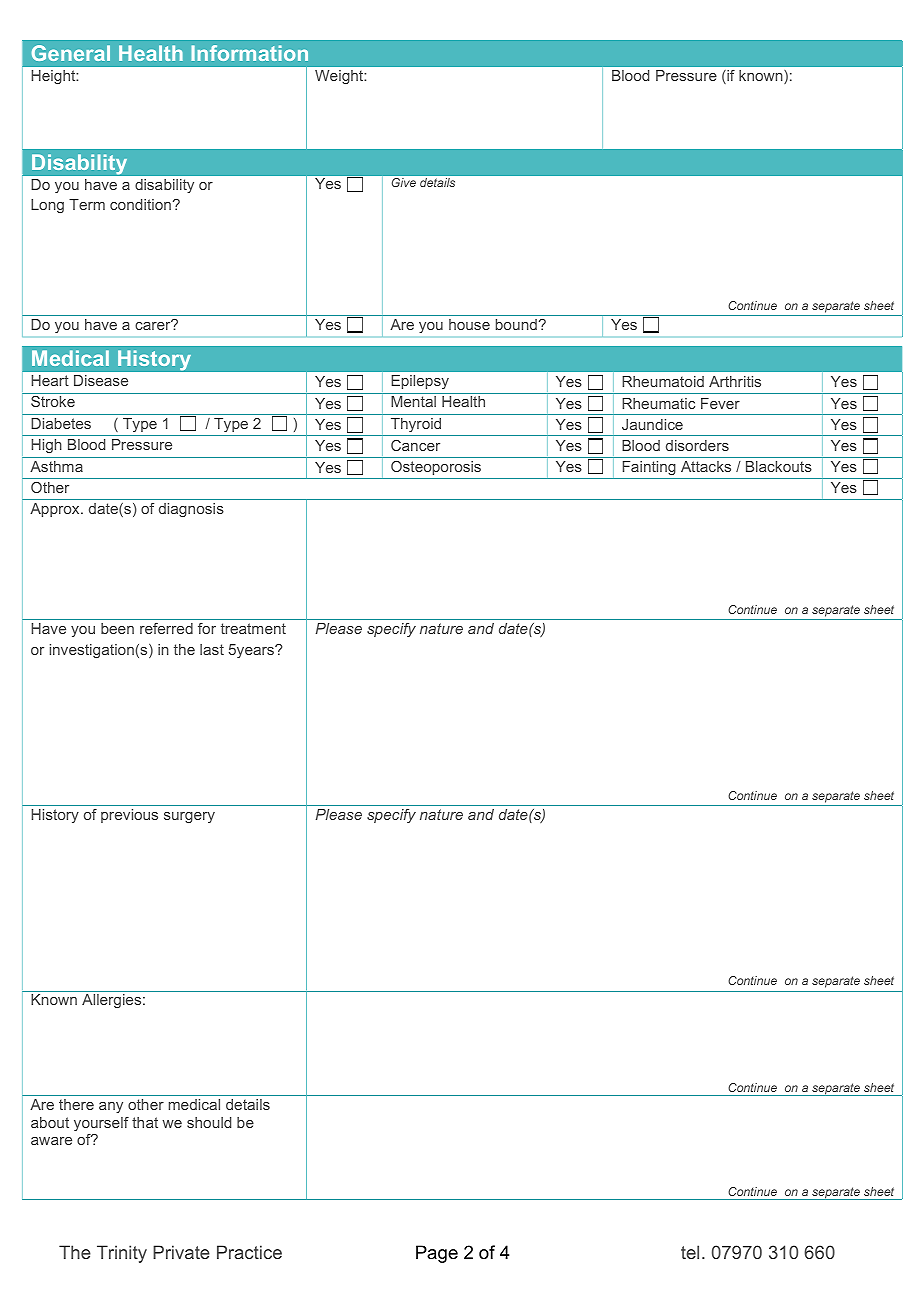 Image resolution: width=924 pixels, height=1308 pixels. What do you see at coordinates (706, 466) in the image?
I see `Attacks` at bounding box center [706, 466].
